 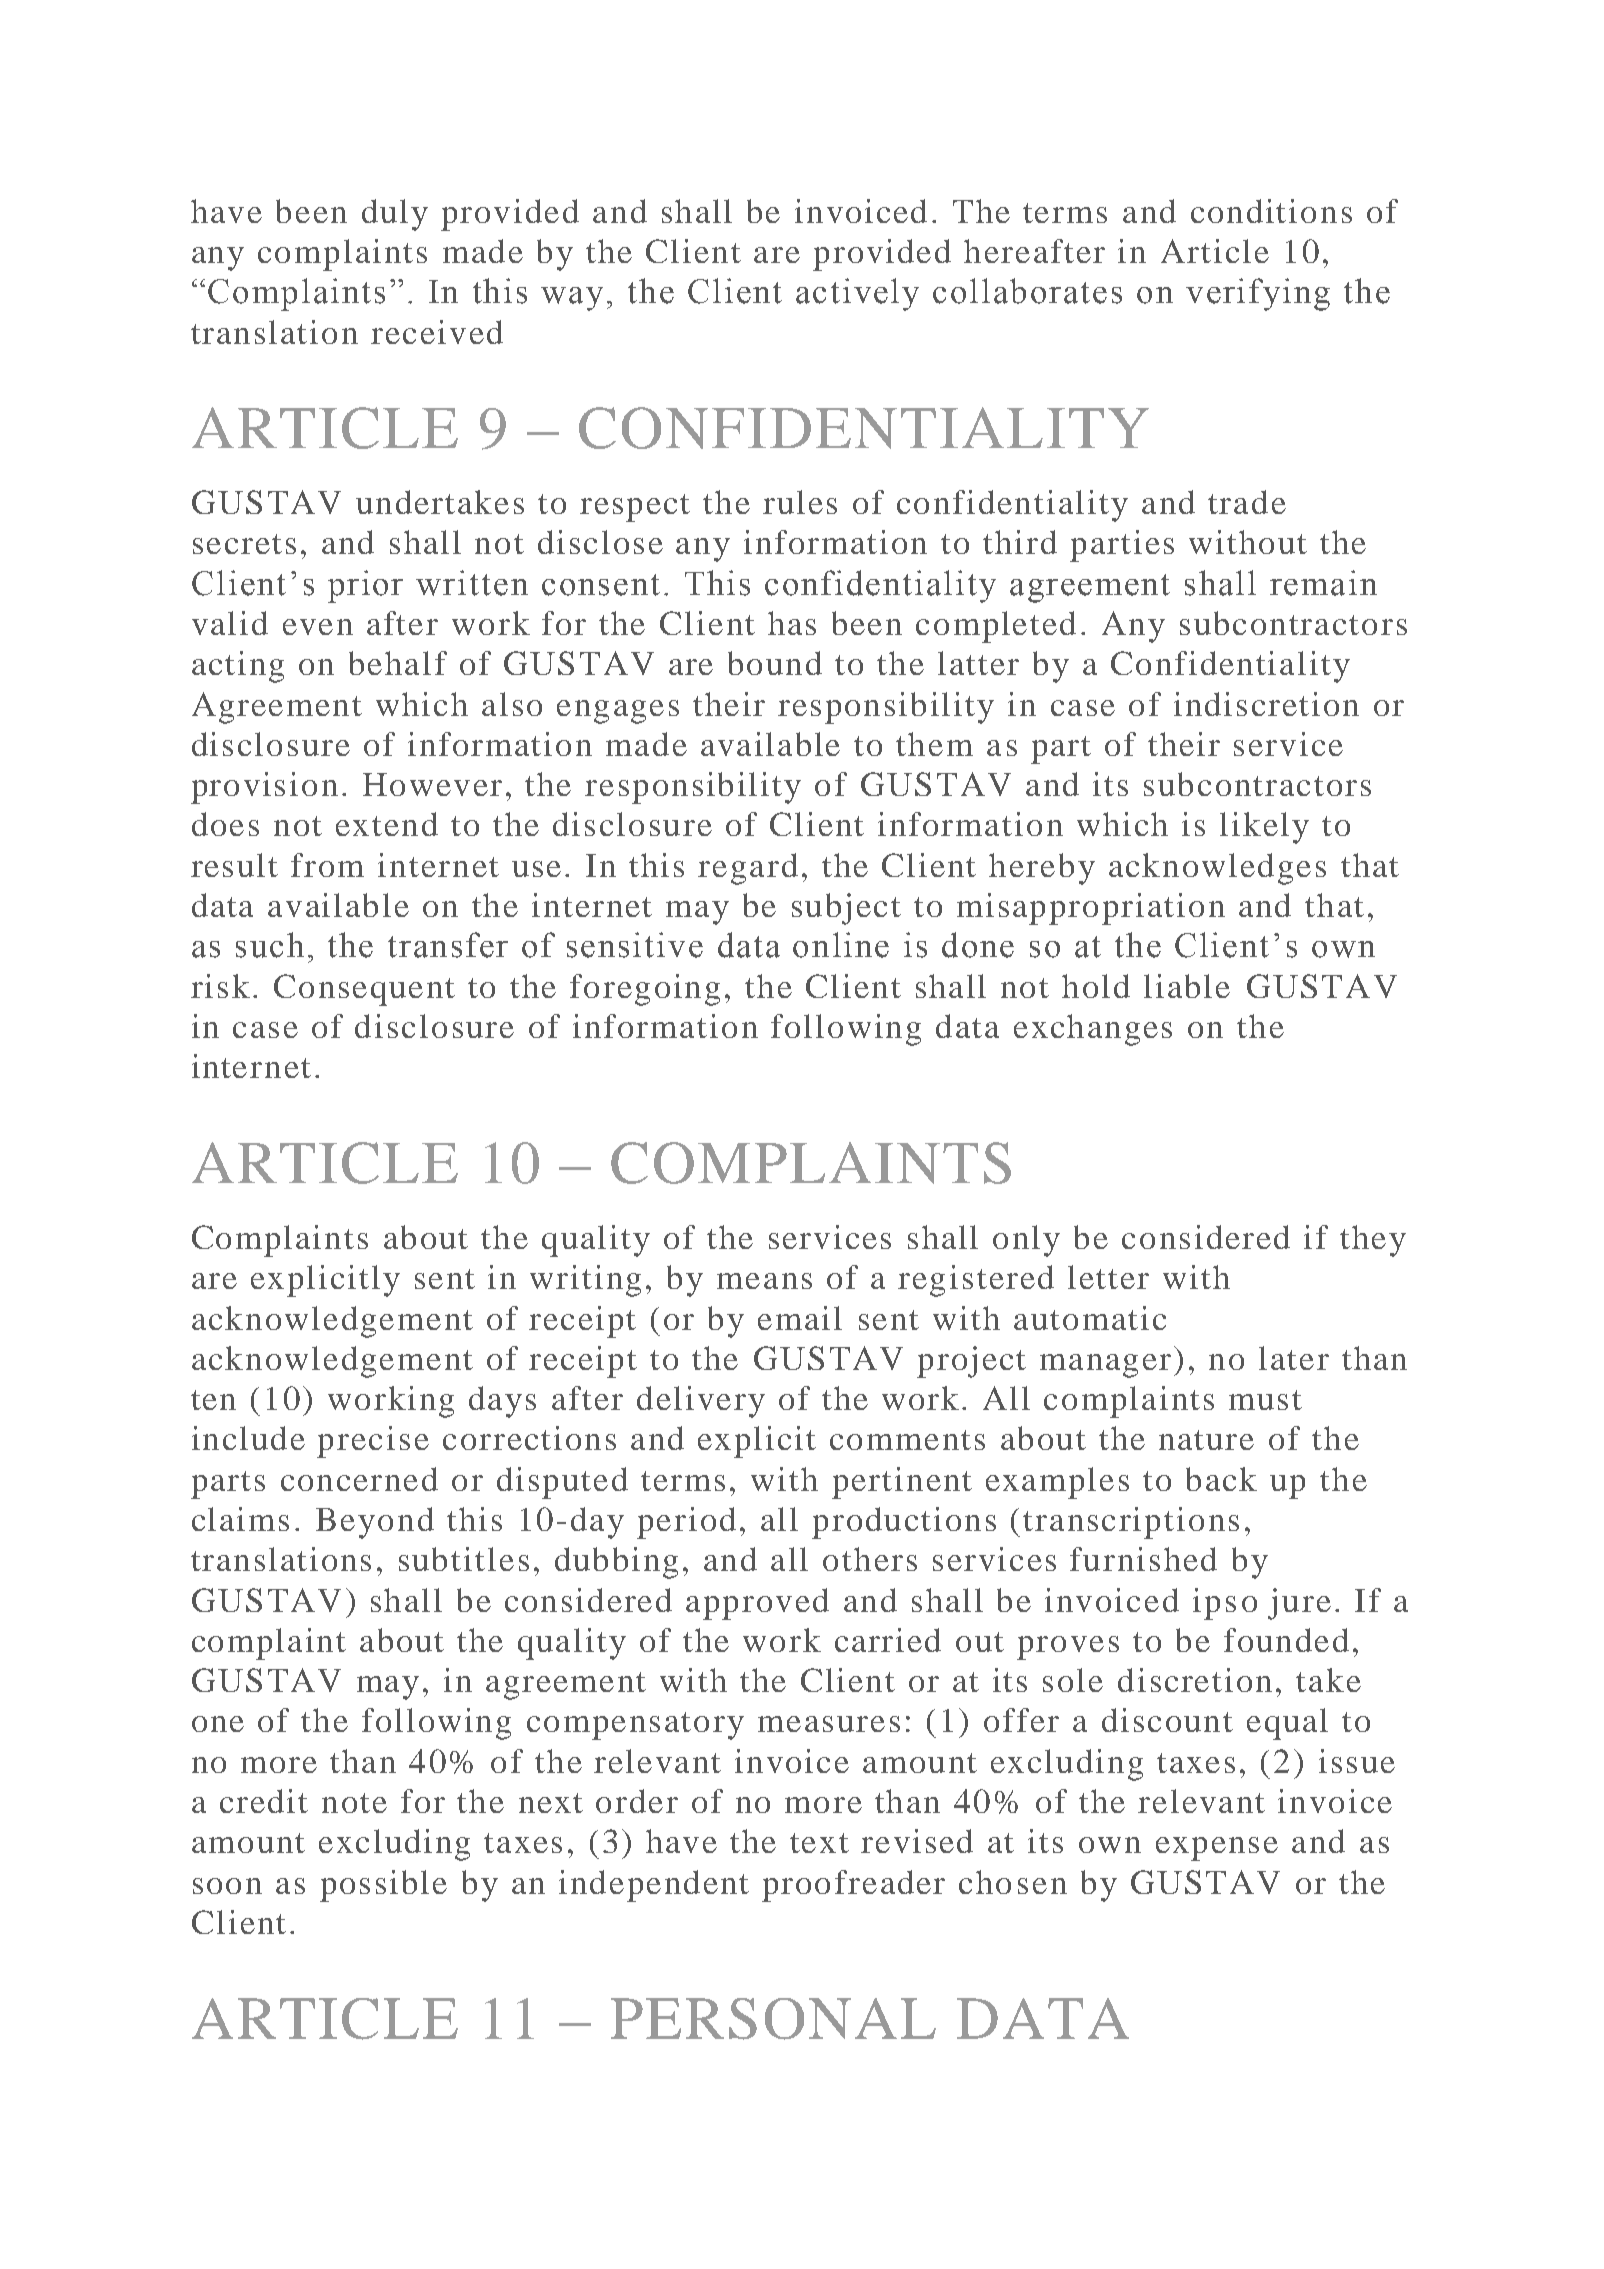 I want to click on actively, so click(x=857, y=294).
